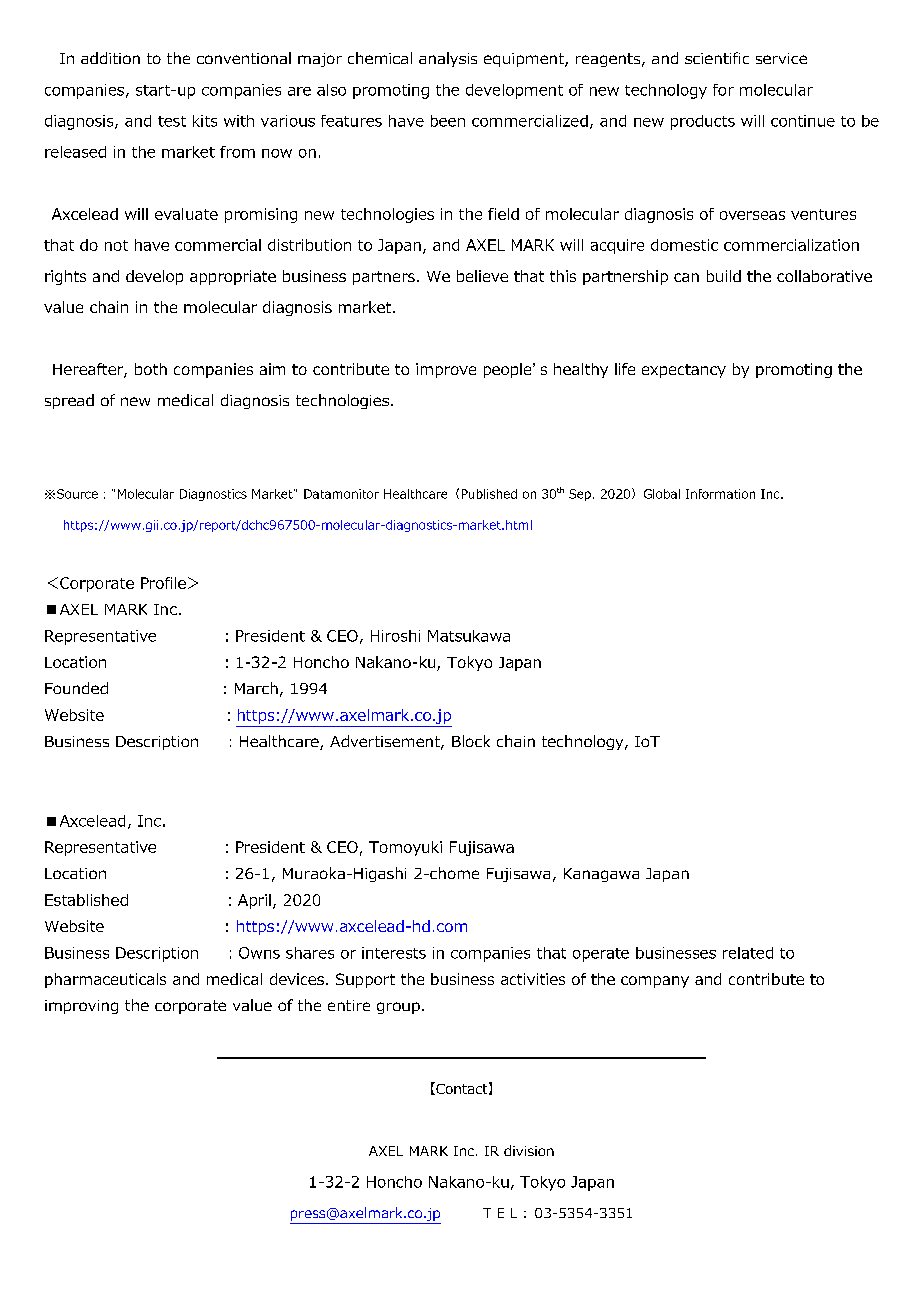 Image resolution: width=924 pixels, height=1308 pixels. What do you see at coordinates (471, 741) in the screenshot?
I see `Block` at bounding box center [471, 741].
